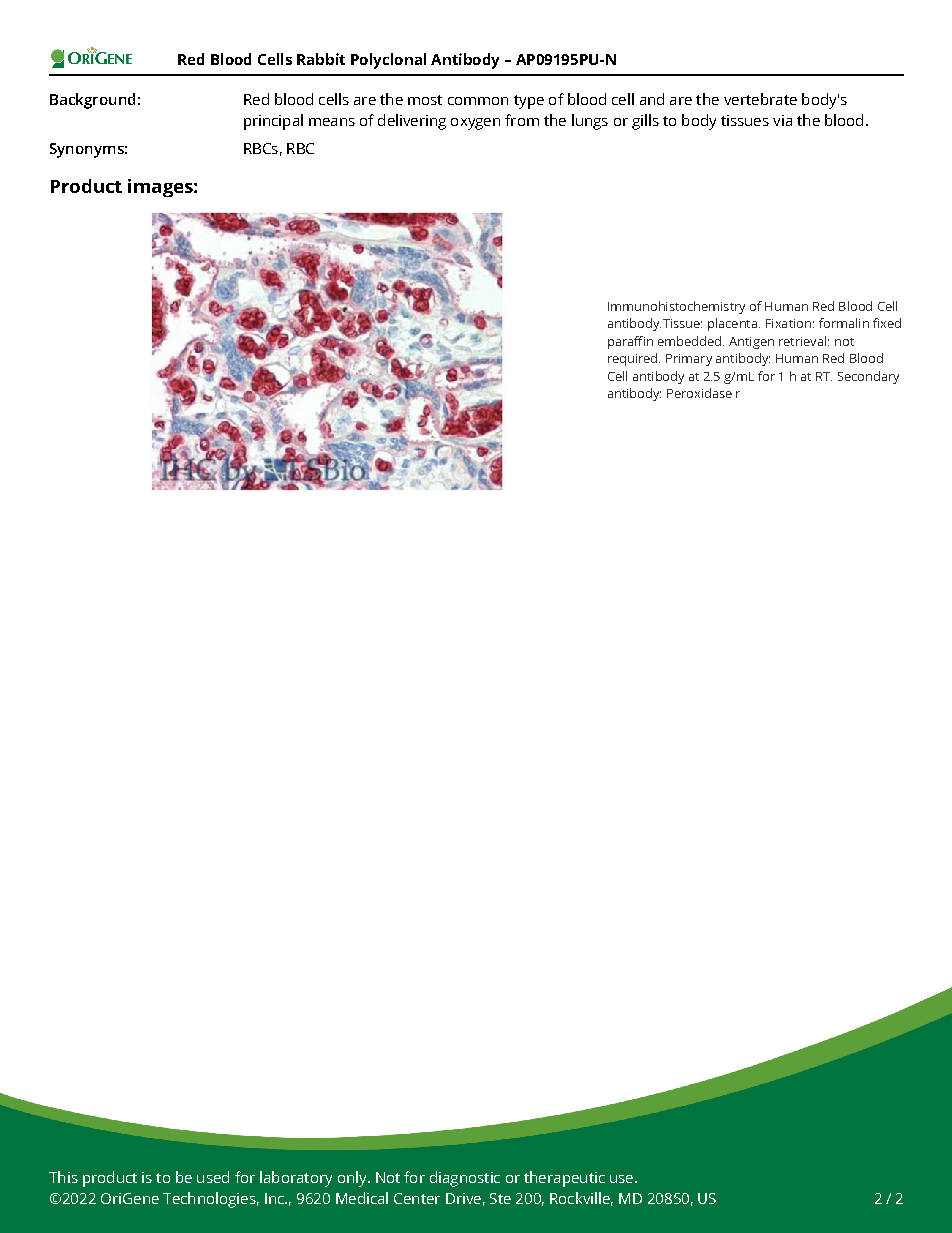 This document has width=952, height=1233. Describe the element at coordinates (634, 359) in the document. I see `required` at that location.
